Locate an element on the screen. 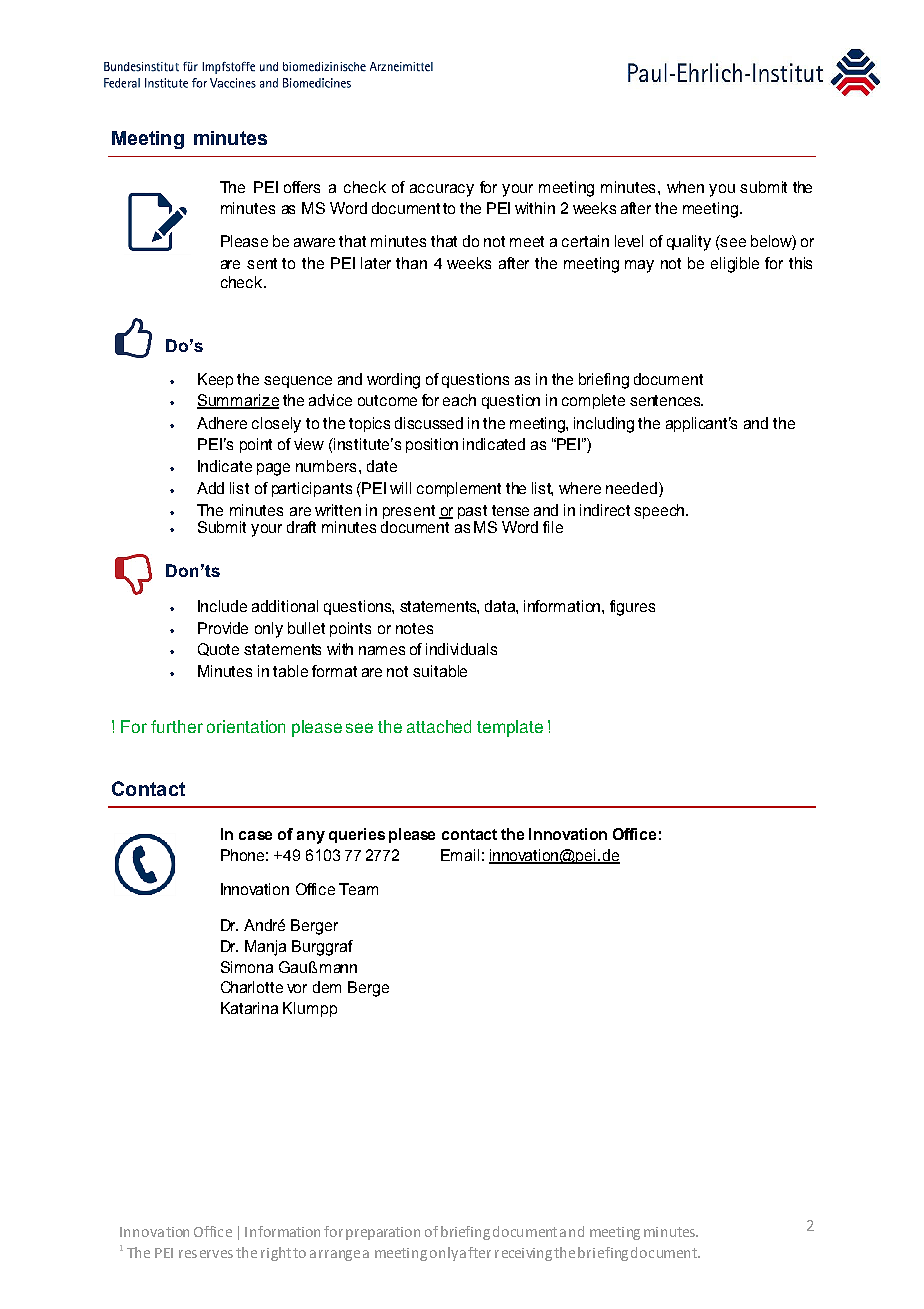 The height and width of the screenshot is (1309, 924). speech is located at coordinates (660, 511).
